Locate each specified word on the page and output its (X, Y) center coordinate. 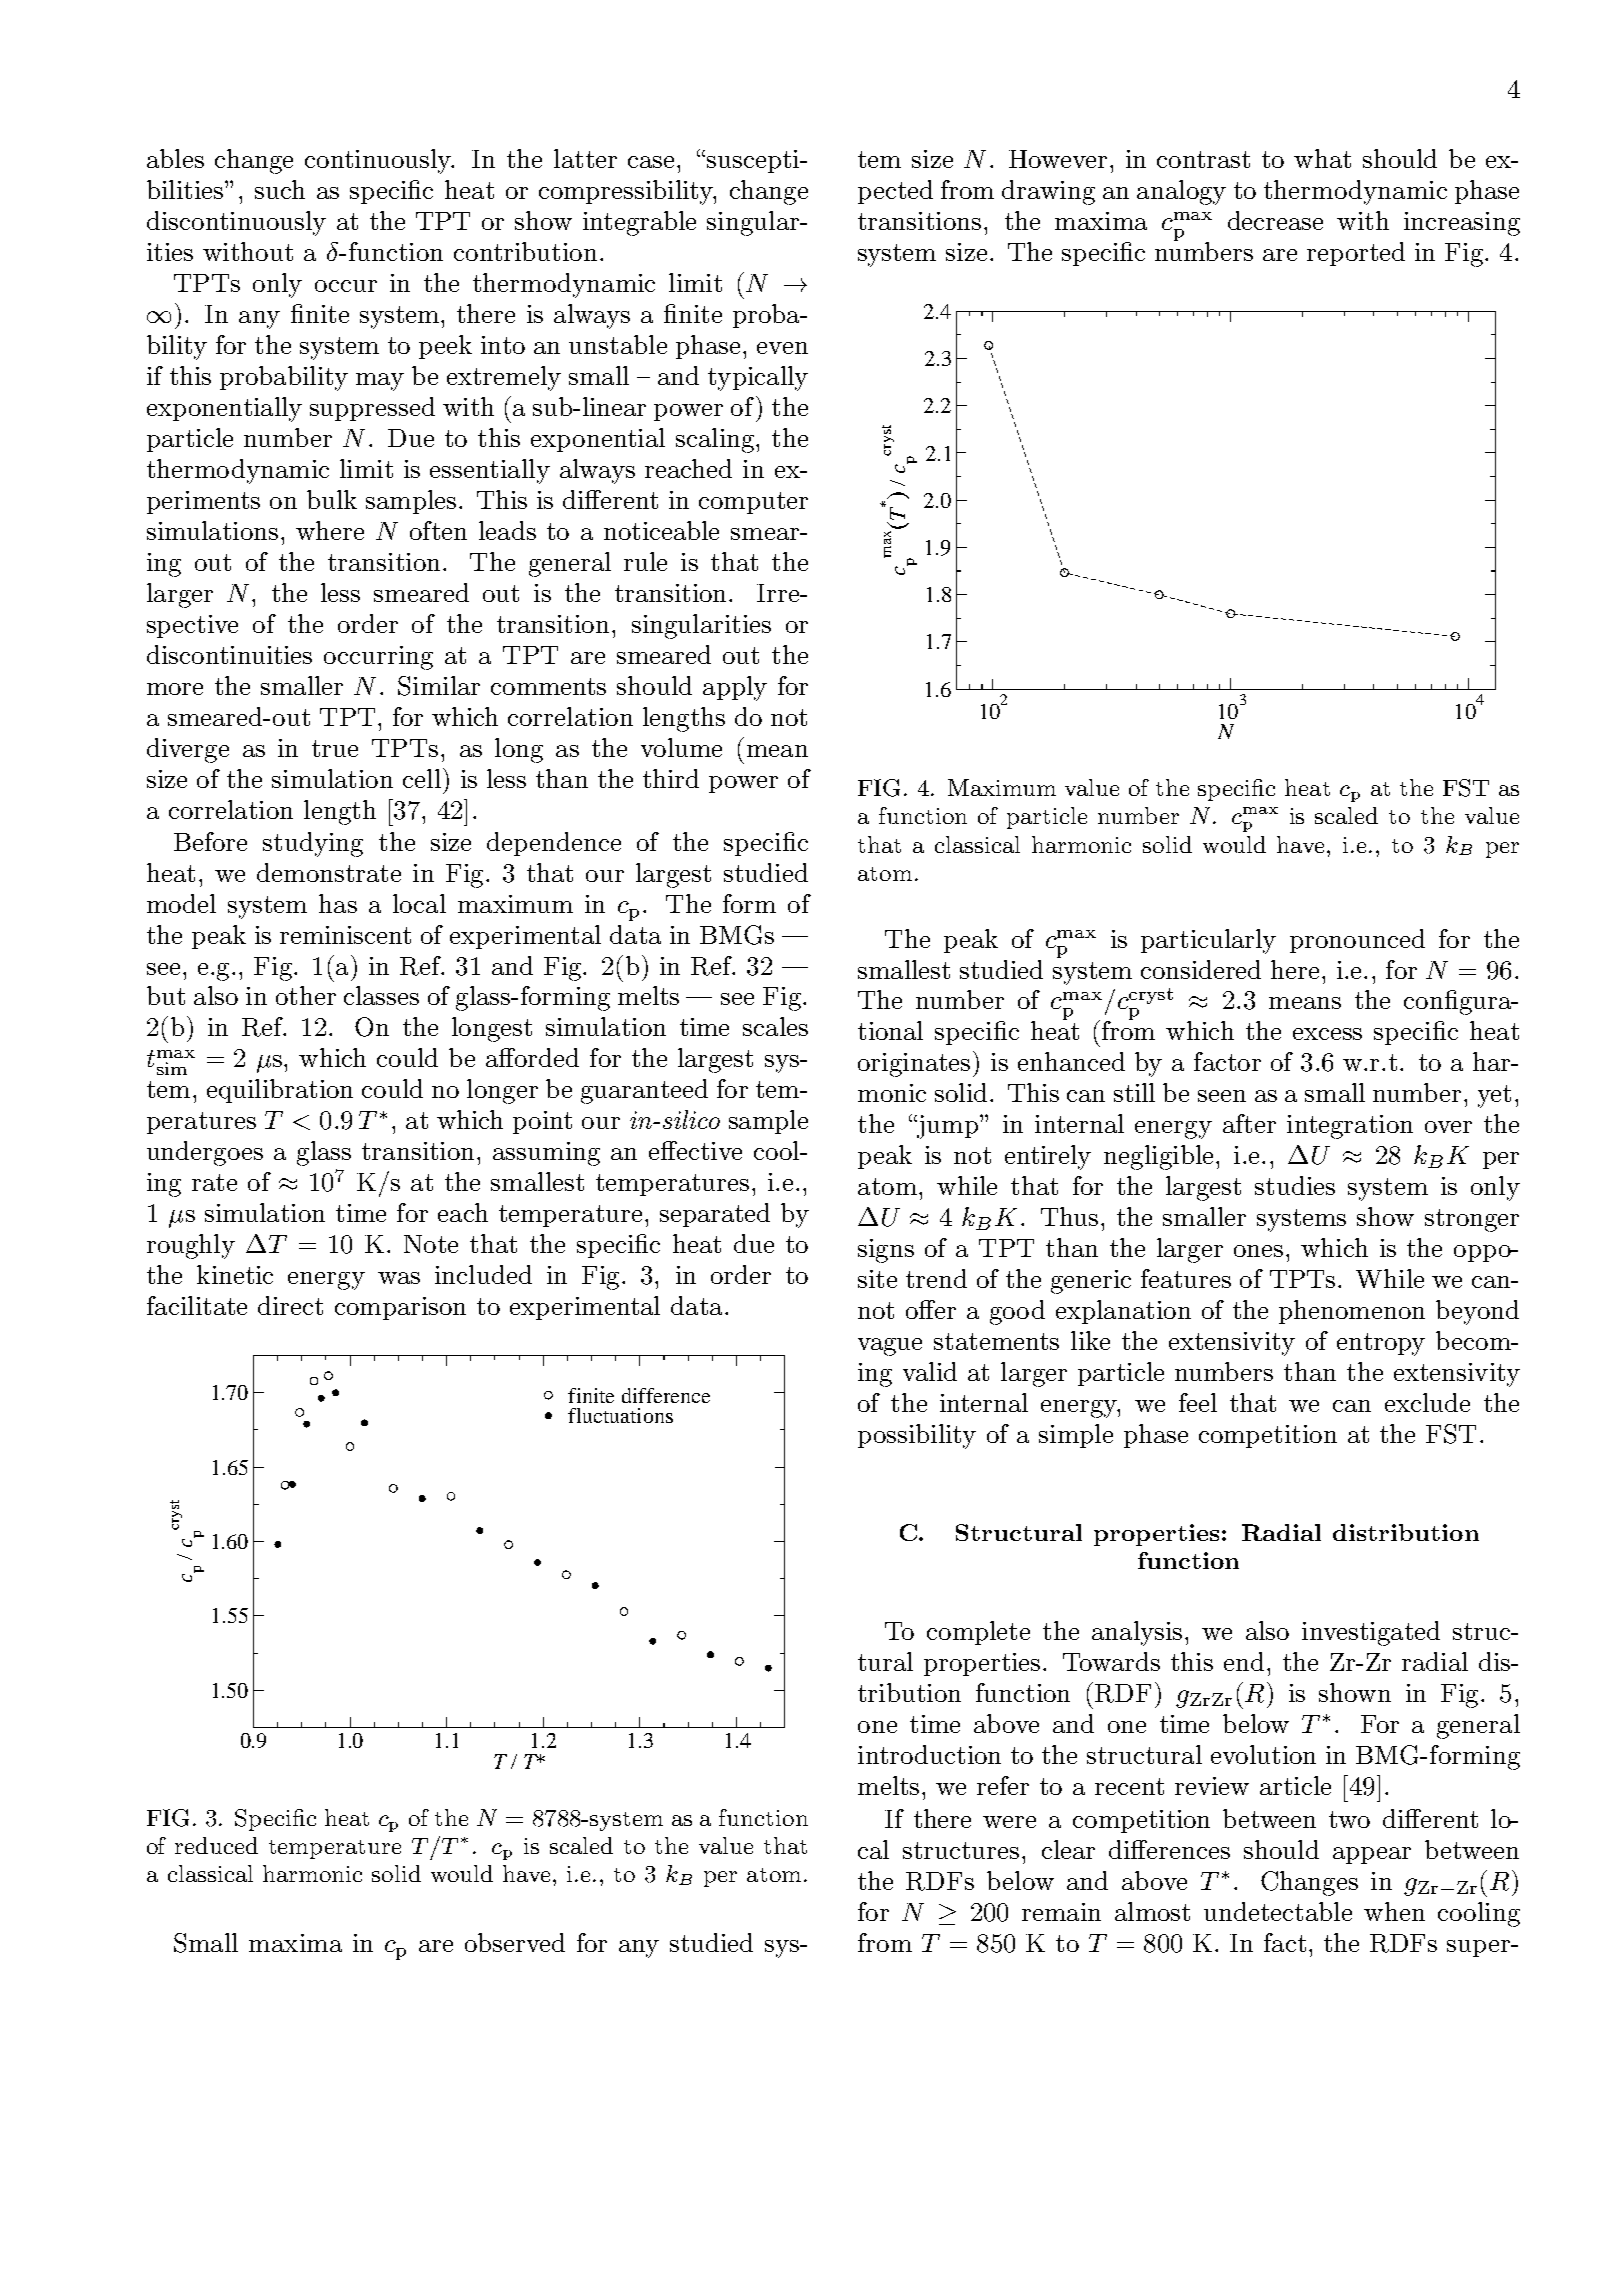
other (306, 995)
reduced (216, 1845)
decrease (1275, 220)
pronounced (1357, 941)
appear (1372, 1855)
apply (735, 688)
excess (1327, 1034)
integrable (639, 223)
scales (775, 1026)
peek (445, 347)
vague (890, 1347)
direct (290, 1305)
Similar (439, 686)
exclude (1427, 1402)
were (1009, 1822)
